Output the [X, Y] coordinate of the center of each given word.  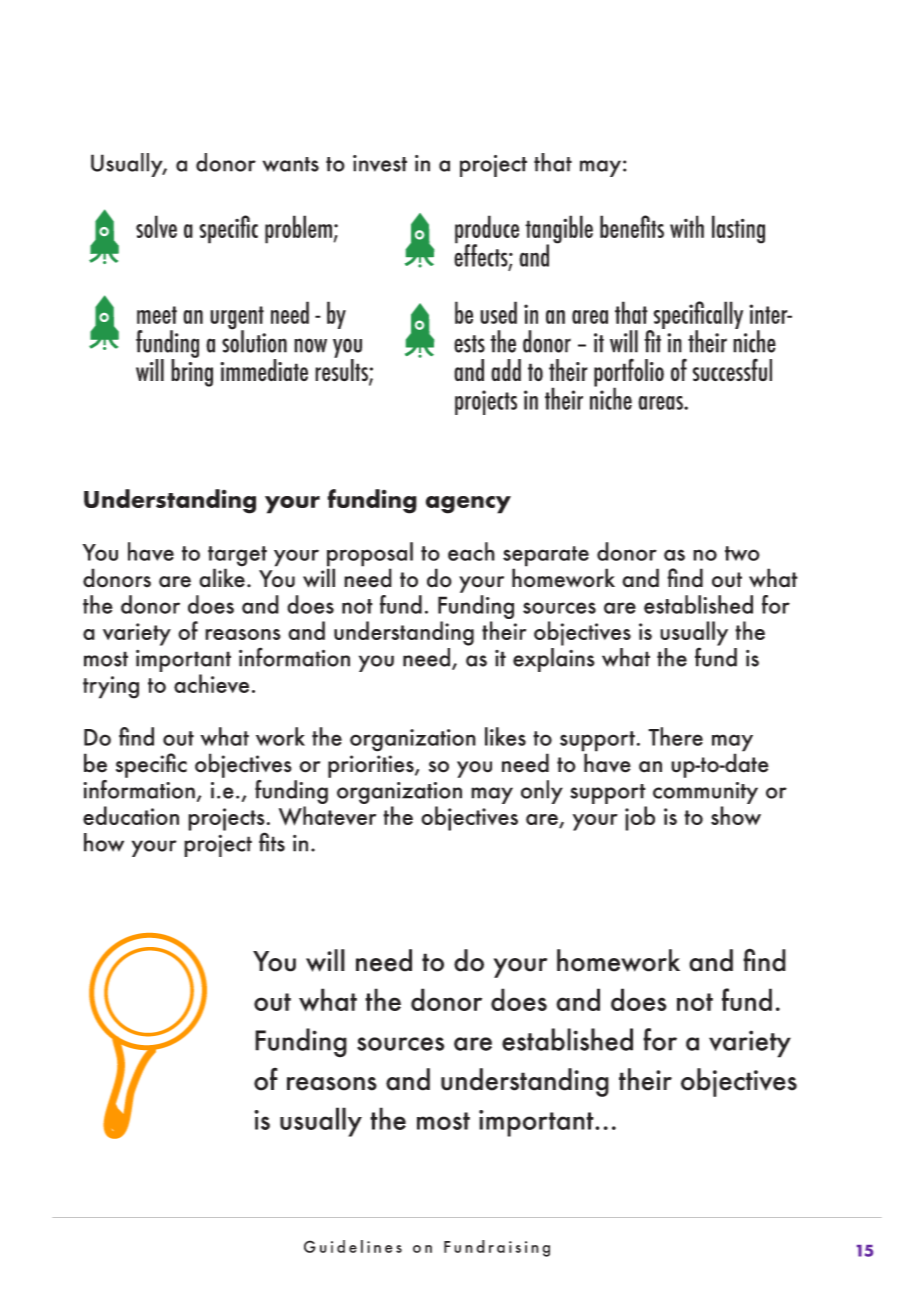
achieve [211, 683]
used [498, 312]
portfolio [629, 373]
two [742, 553]
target [237, 557]
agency [468, 505]
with [687, 226]
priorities [372, 766]
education [131, 815]
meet [157, 315]
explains [554, 660]
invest [380, 163]
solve [156, 226]
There [675, 736]
